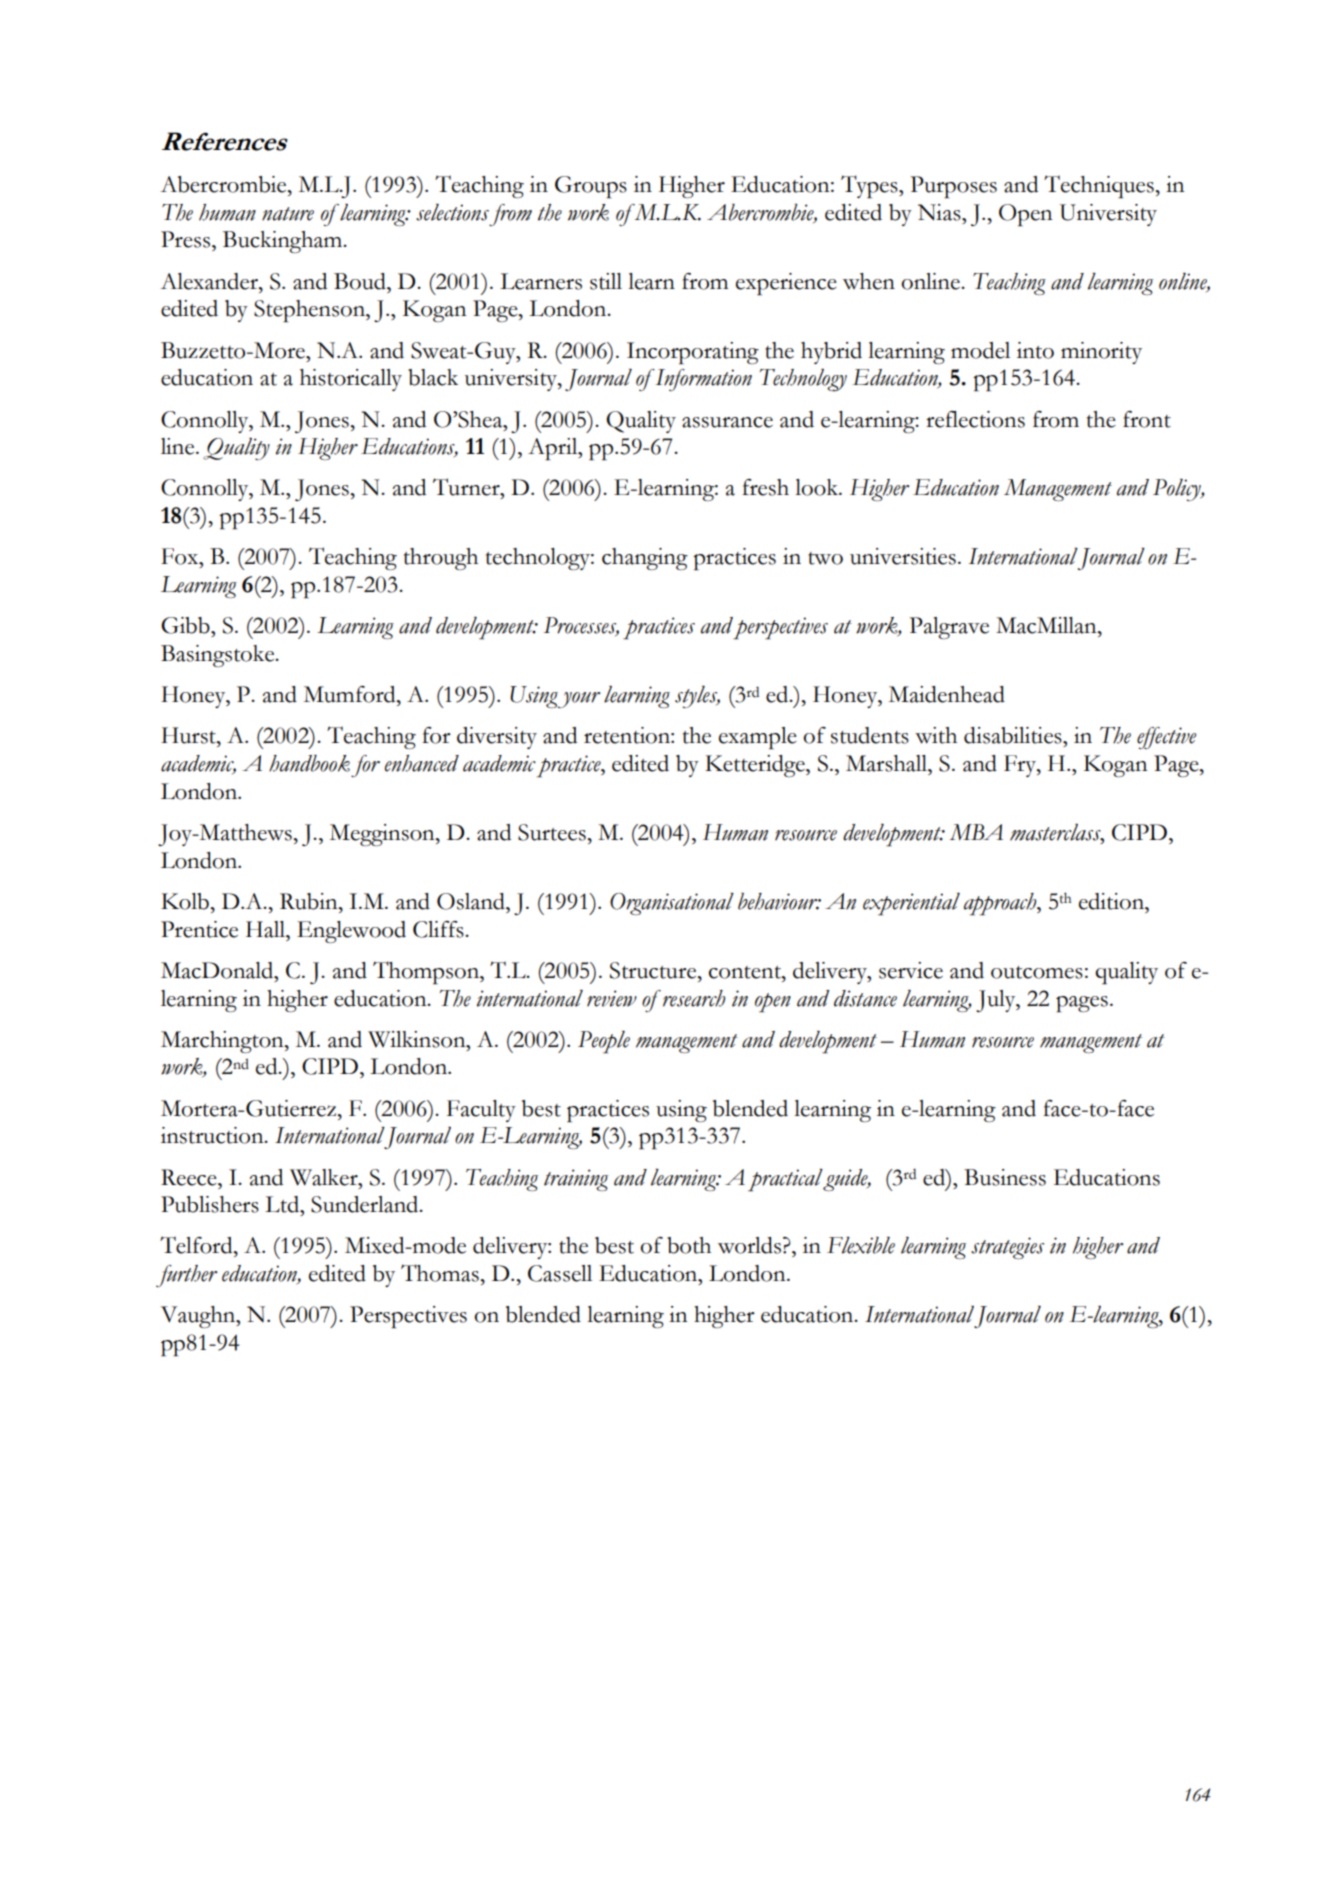 This screenshot has height=1887, width=1334. I want to click on Techniques, so click(1100, 186).
